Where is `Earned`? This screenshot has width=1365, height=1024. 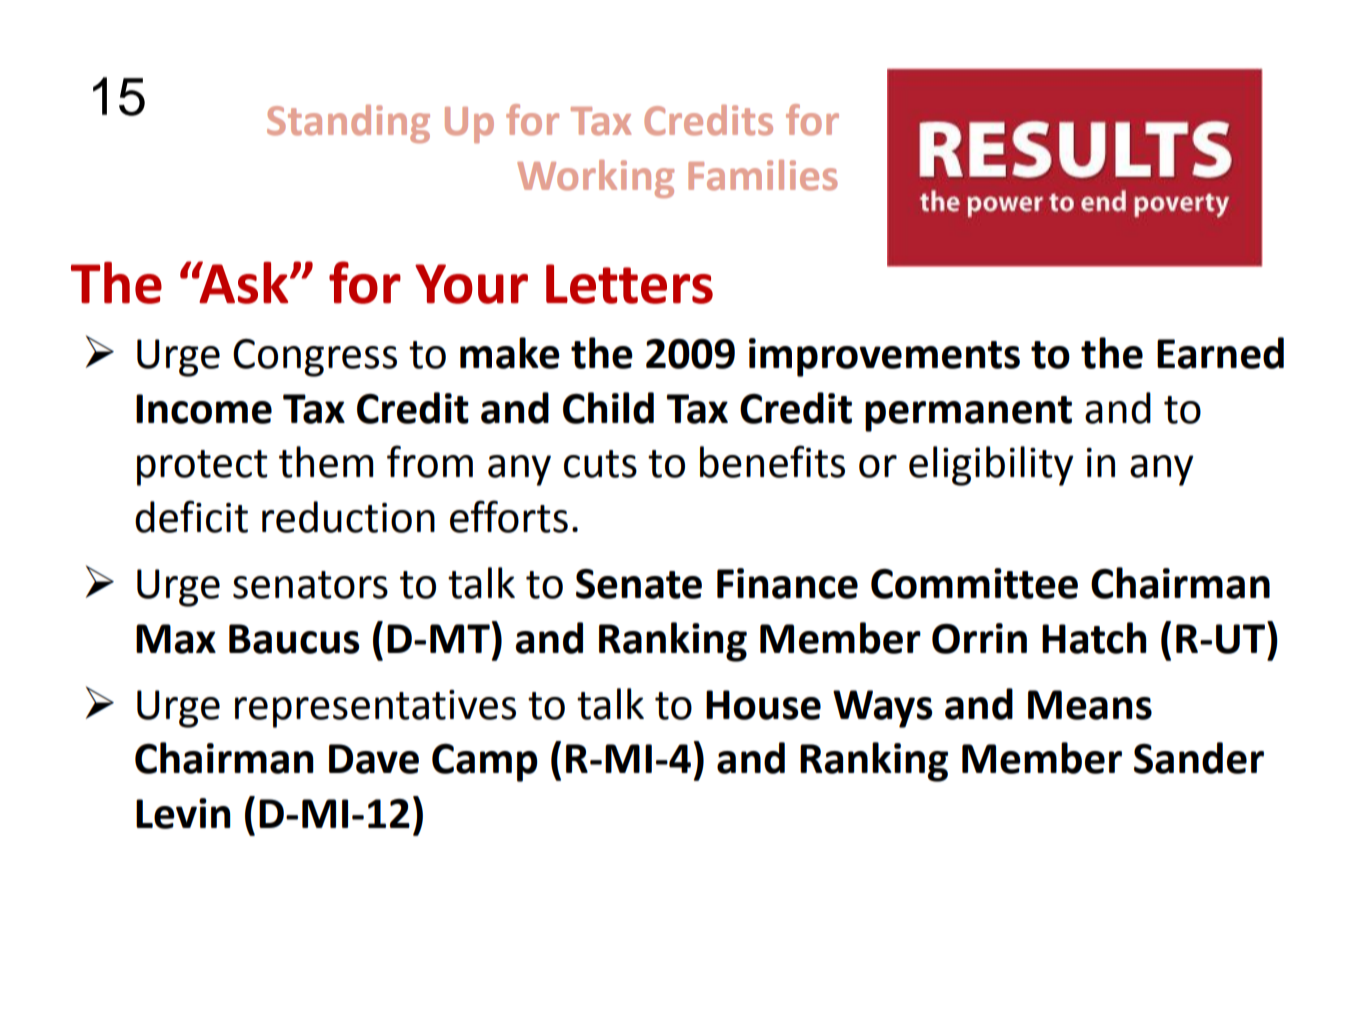 Earned is located at coordinates (1220, 353).
